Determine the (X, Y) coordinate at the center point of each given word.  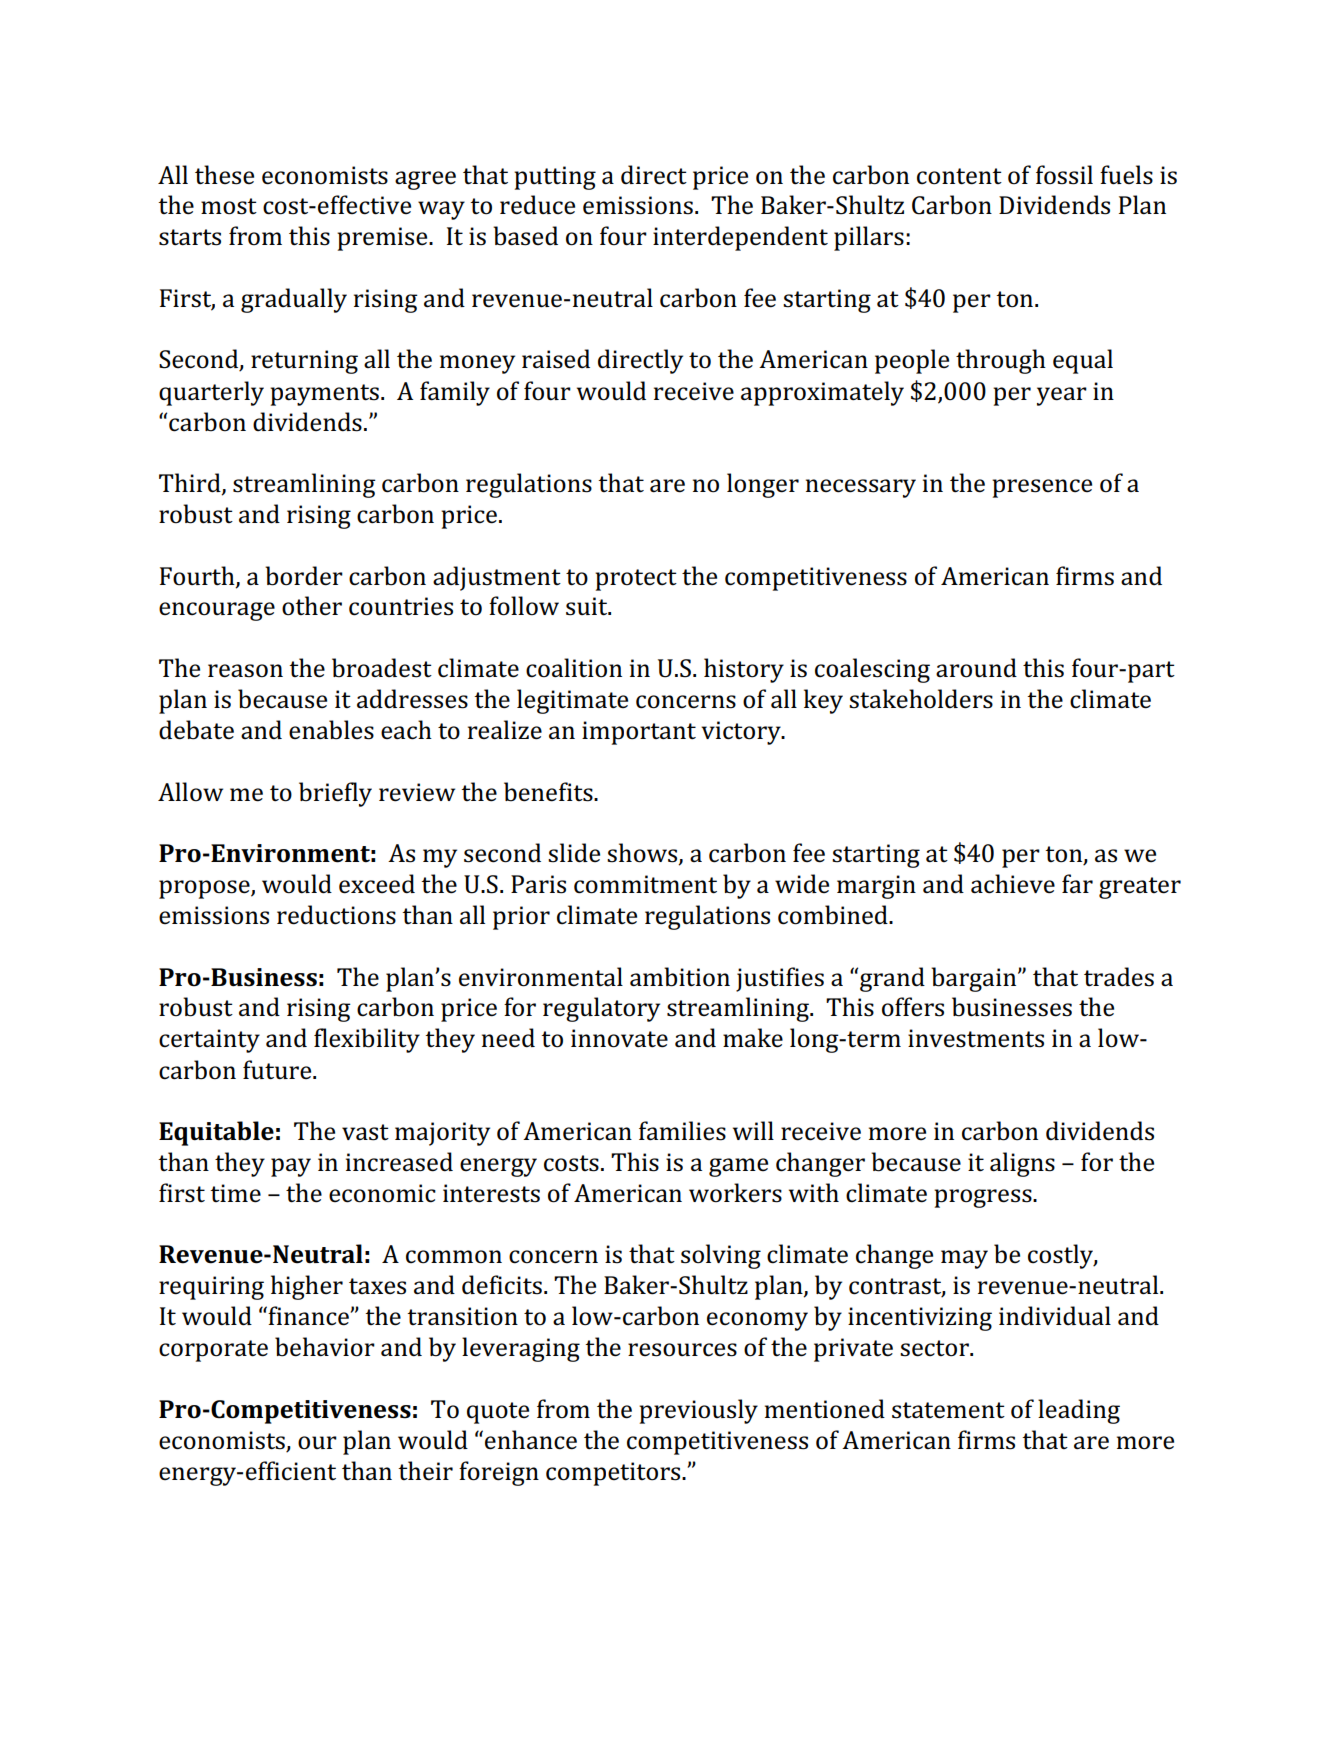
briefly (335, 794)
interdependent (740, 238)
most (229, 206)
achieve (1013, 884)
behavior (325, 1347)
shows (643, 854)
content (959, 176)
